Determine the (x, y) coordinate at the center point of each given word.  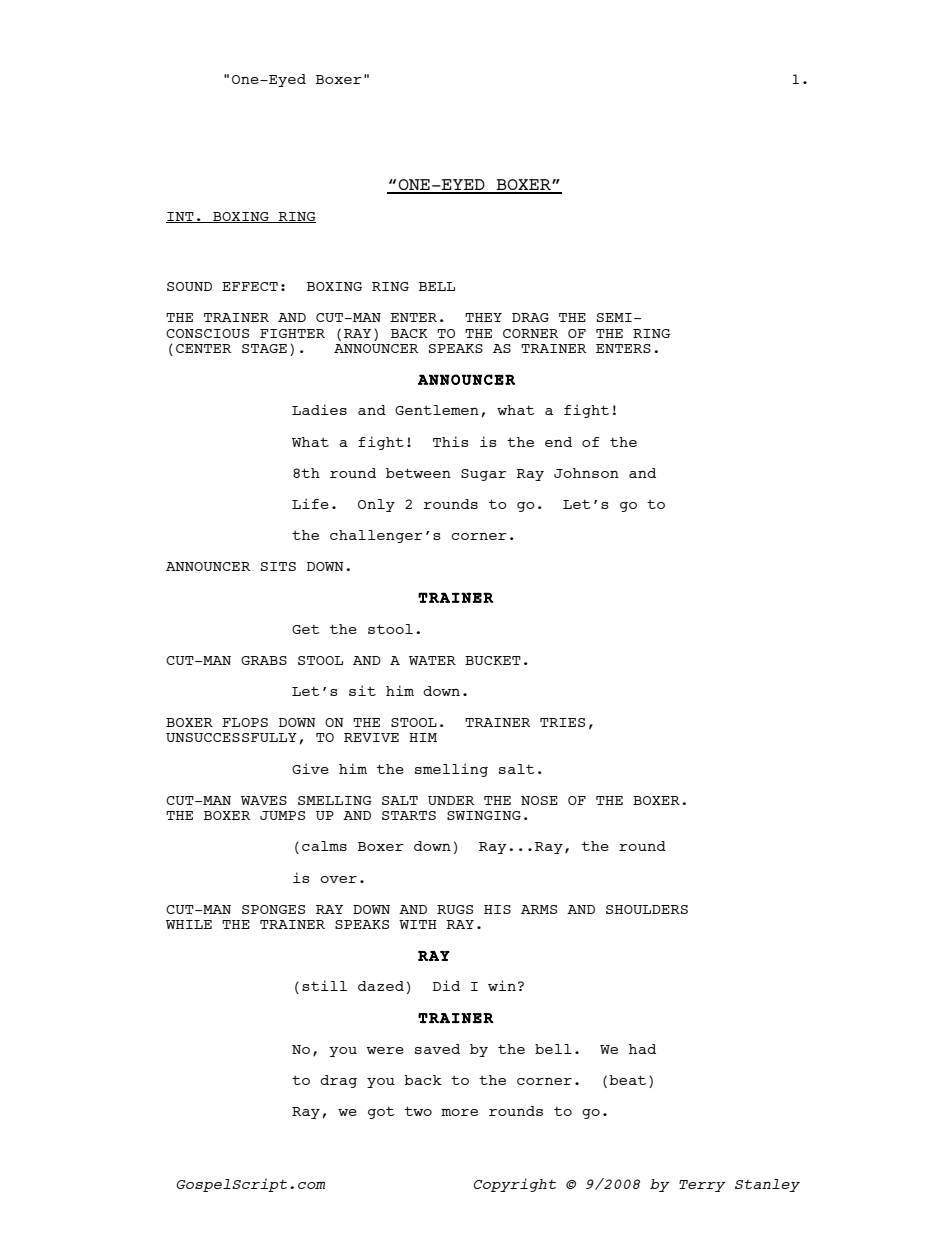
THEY (483, 317)
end (558, 442)
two (418, 1111)
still (324, 985)
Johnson (586, 473)
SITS (278, 566)
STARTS (409, 815)
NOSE (539, 800)
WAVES (264, 800)
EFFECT (250, 286)
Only (376, 505)
